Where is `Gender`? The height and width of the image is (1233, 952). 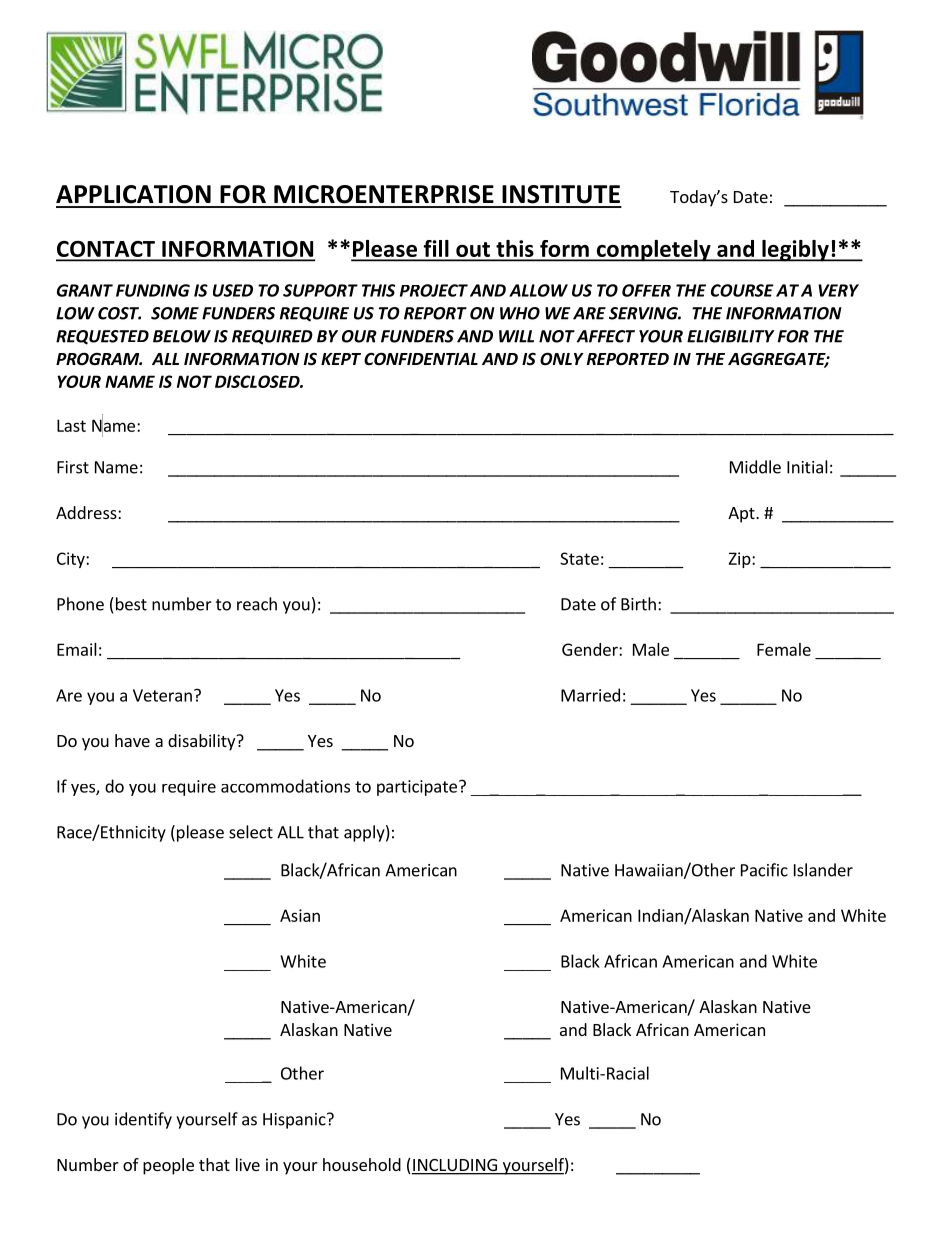
Gender is located at coordinates (591, 649).
